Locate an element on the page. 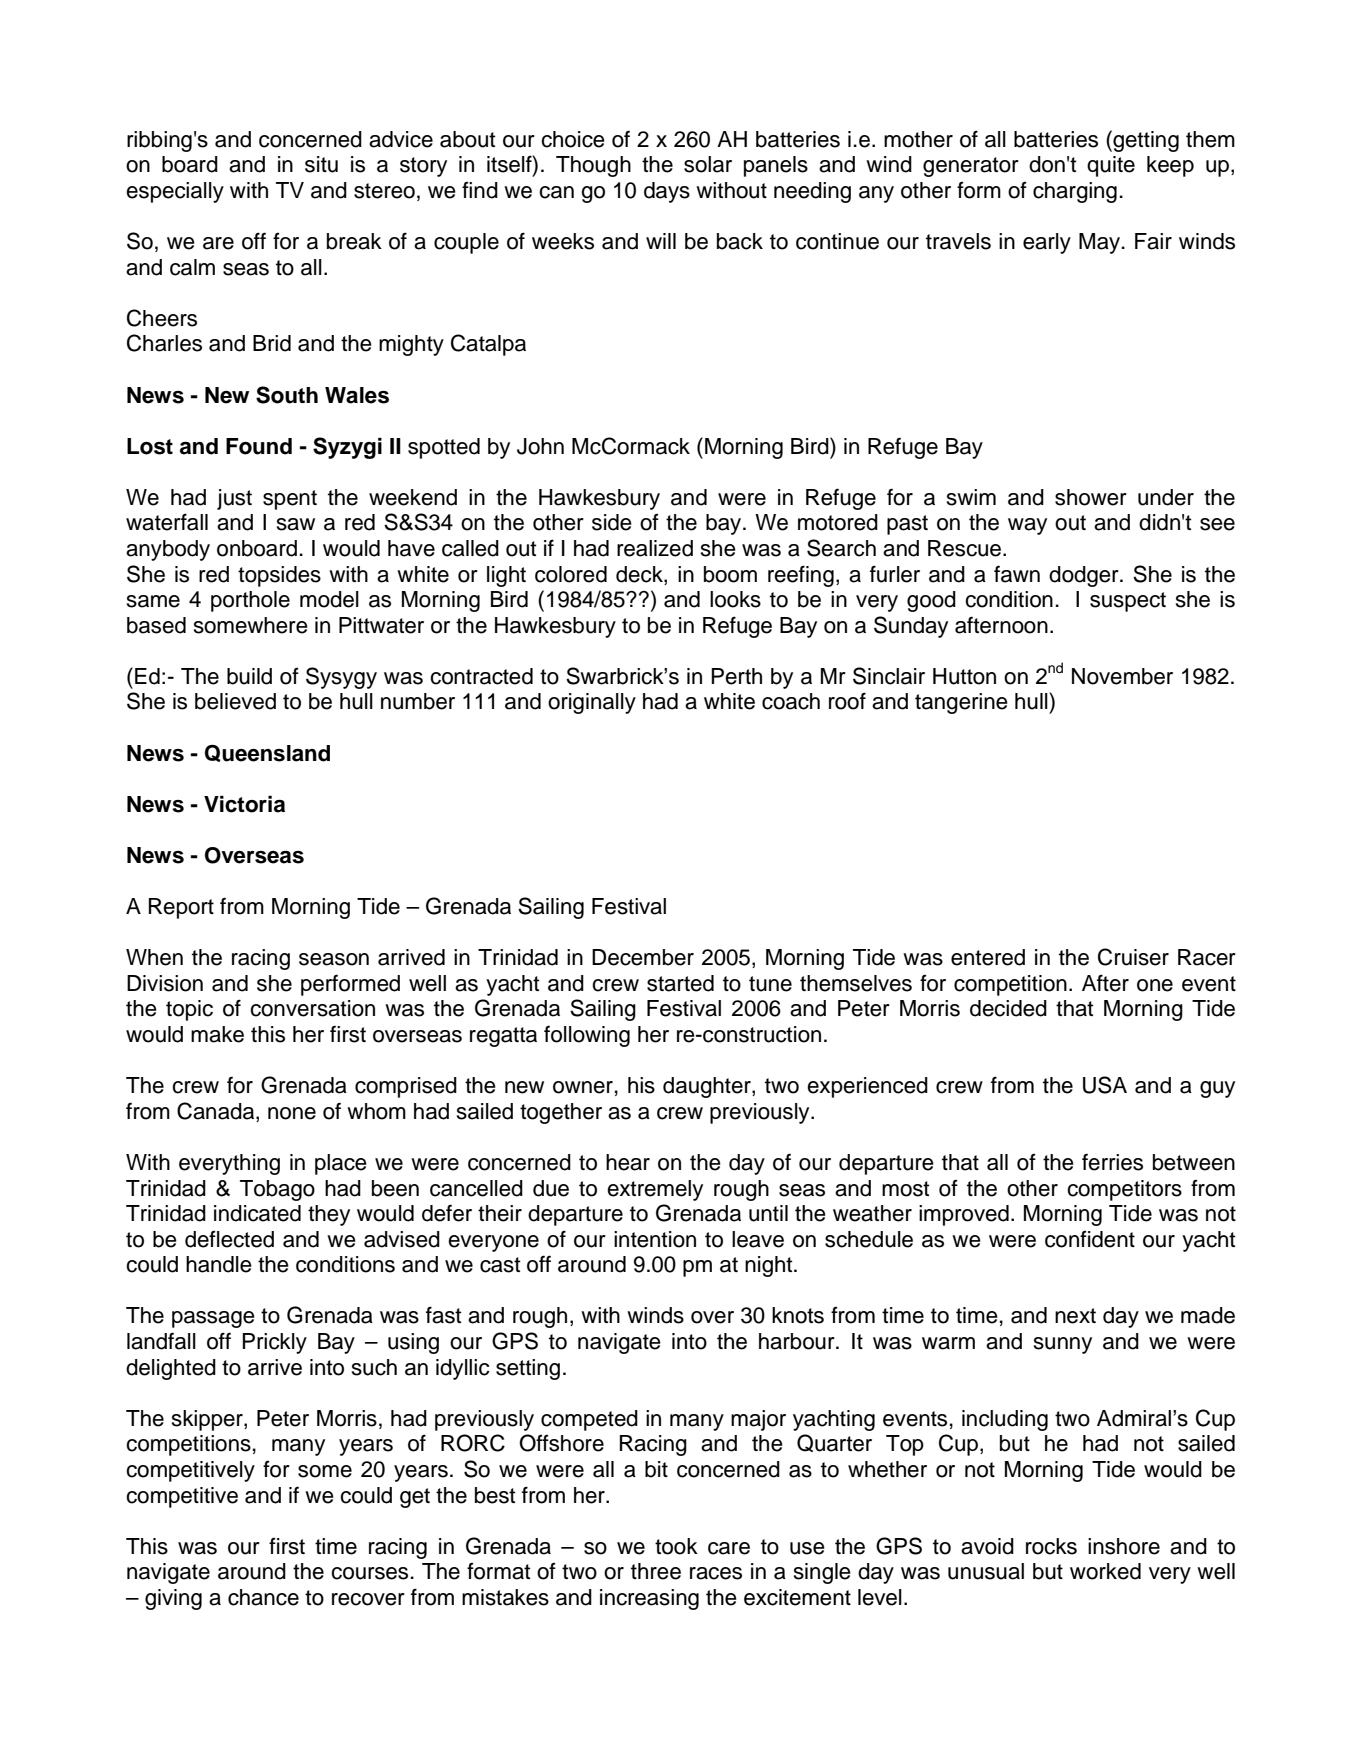 The height and width of the page is (1762, 1362). USA is located at coordinates (1105, 1085).
